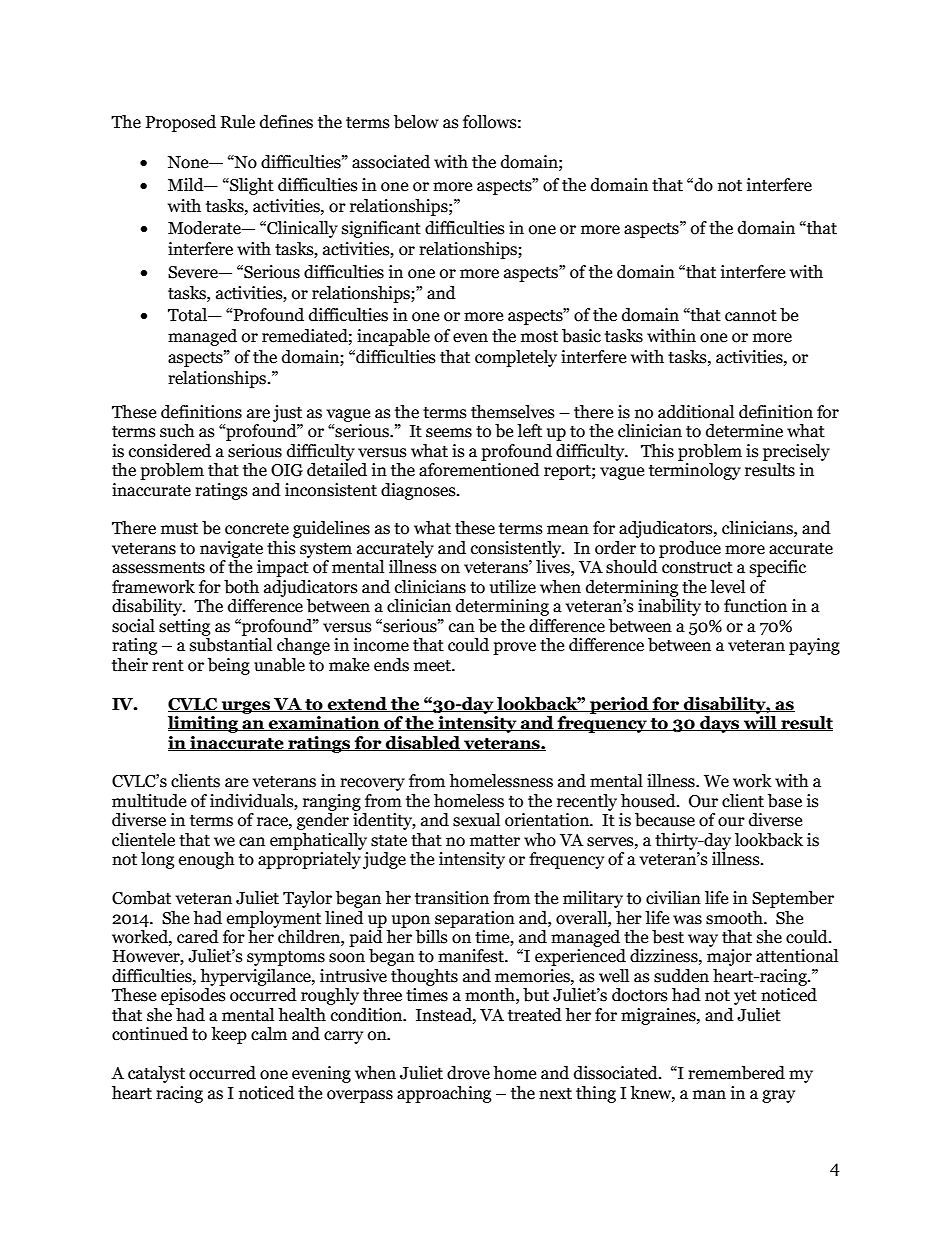 This screenshot has width=952, height=1233. I want to click on None, so click(189, 162).
